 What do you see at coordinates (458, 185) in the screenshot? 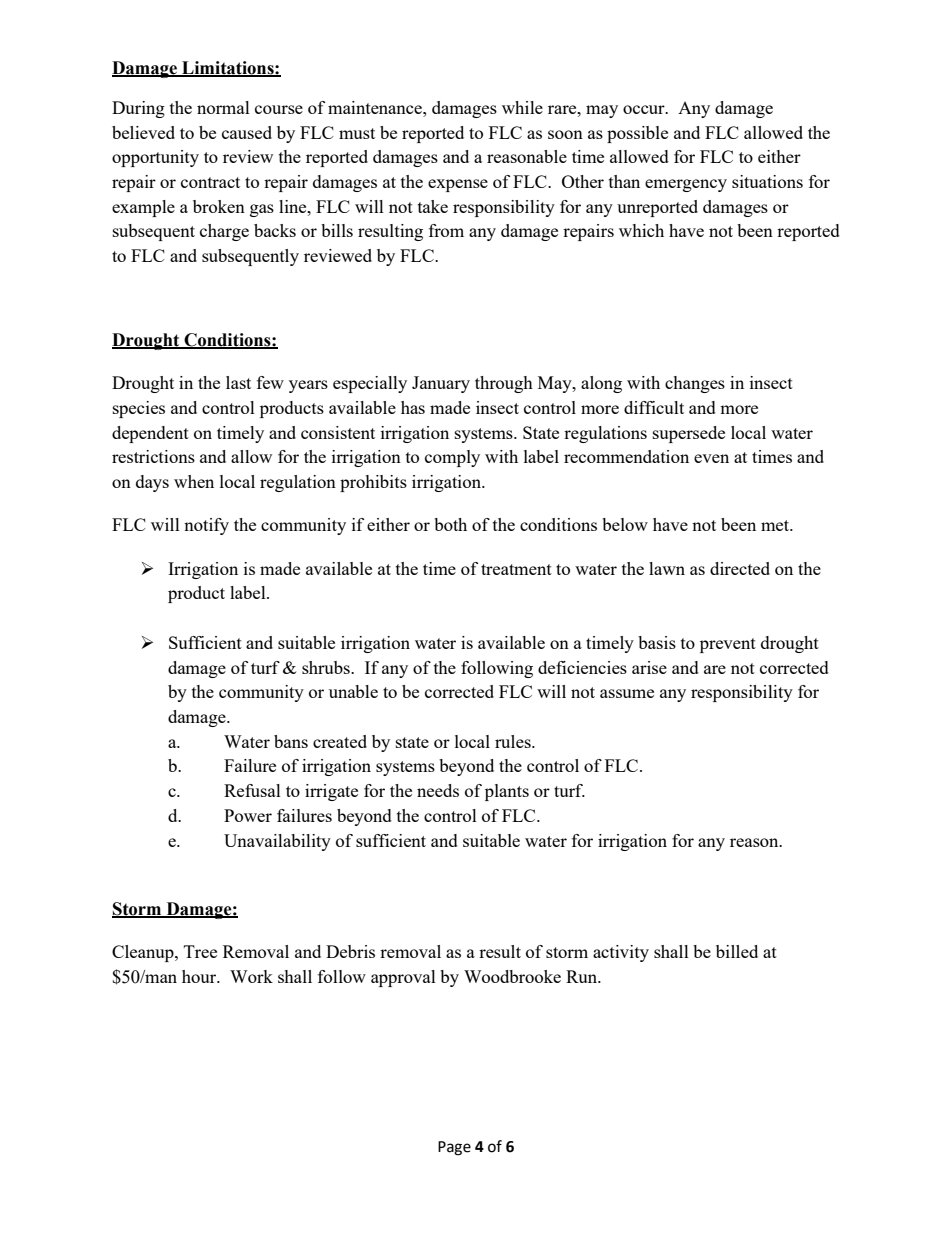
I see `expense` at bounding box center [458, 185].
